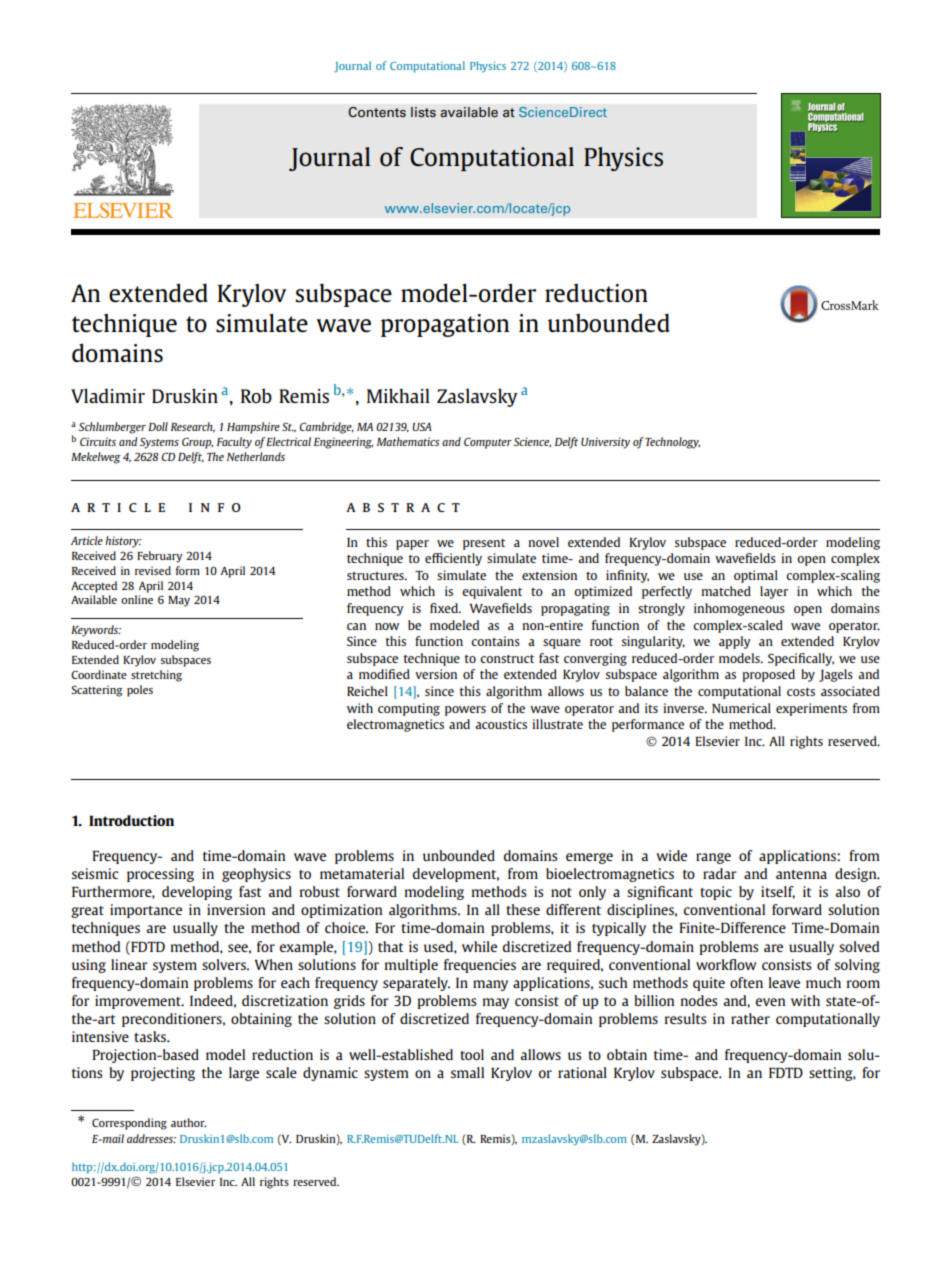 This screenshot has height=1288, width=944. Describe the element at coordinates (377, 112) in the screenshot. I see `Contents` at that location.
